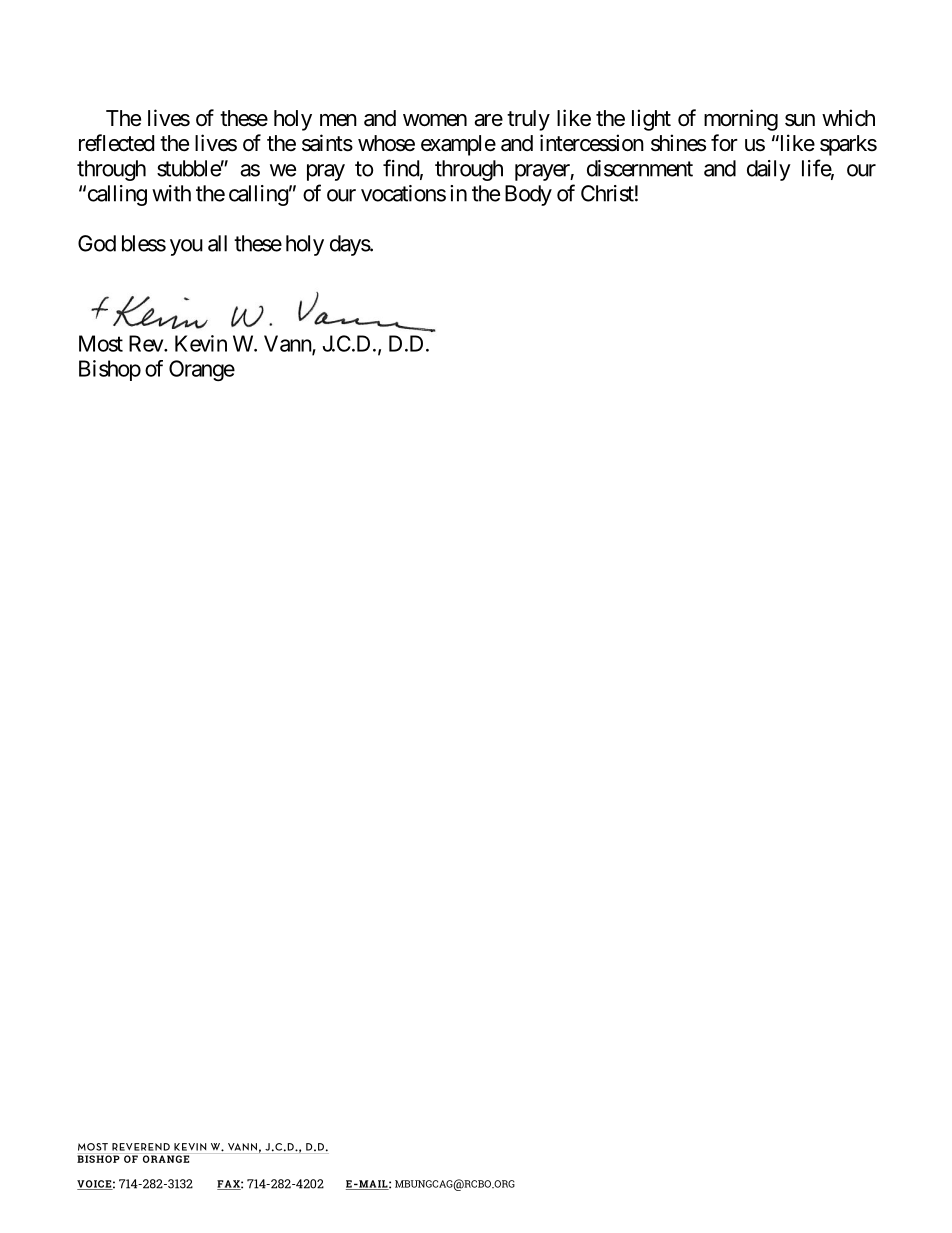 Image resolution: width=952 pixels, height=1233 pixels. Describe the element at coordinates (528, 195) in the document. I see `Body` at that location.
